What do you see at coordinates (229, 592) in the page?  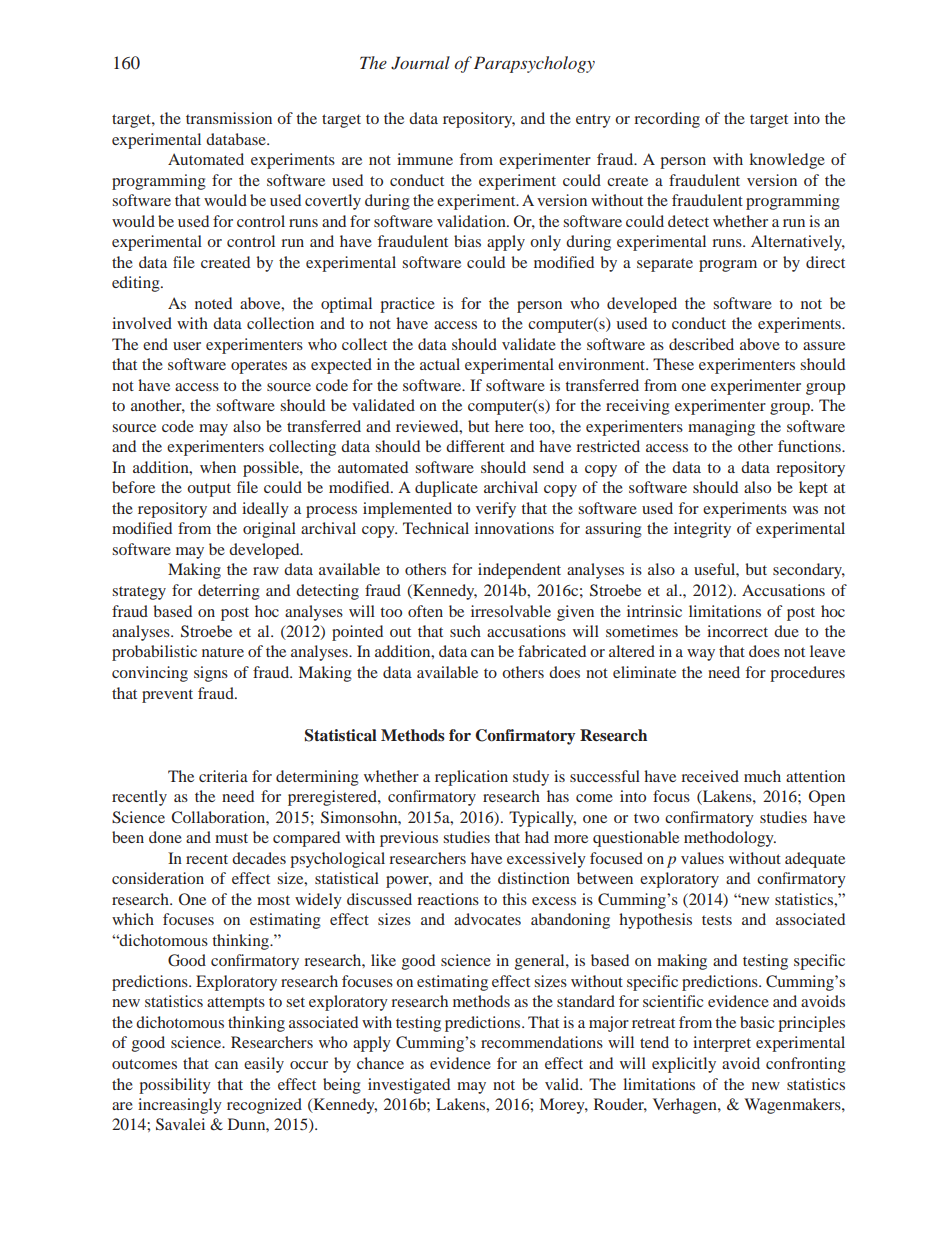 I see `deterring` at bounding box center [229, 592].
